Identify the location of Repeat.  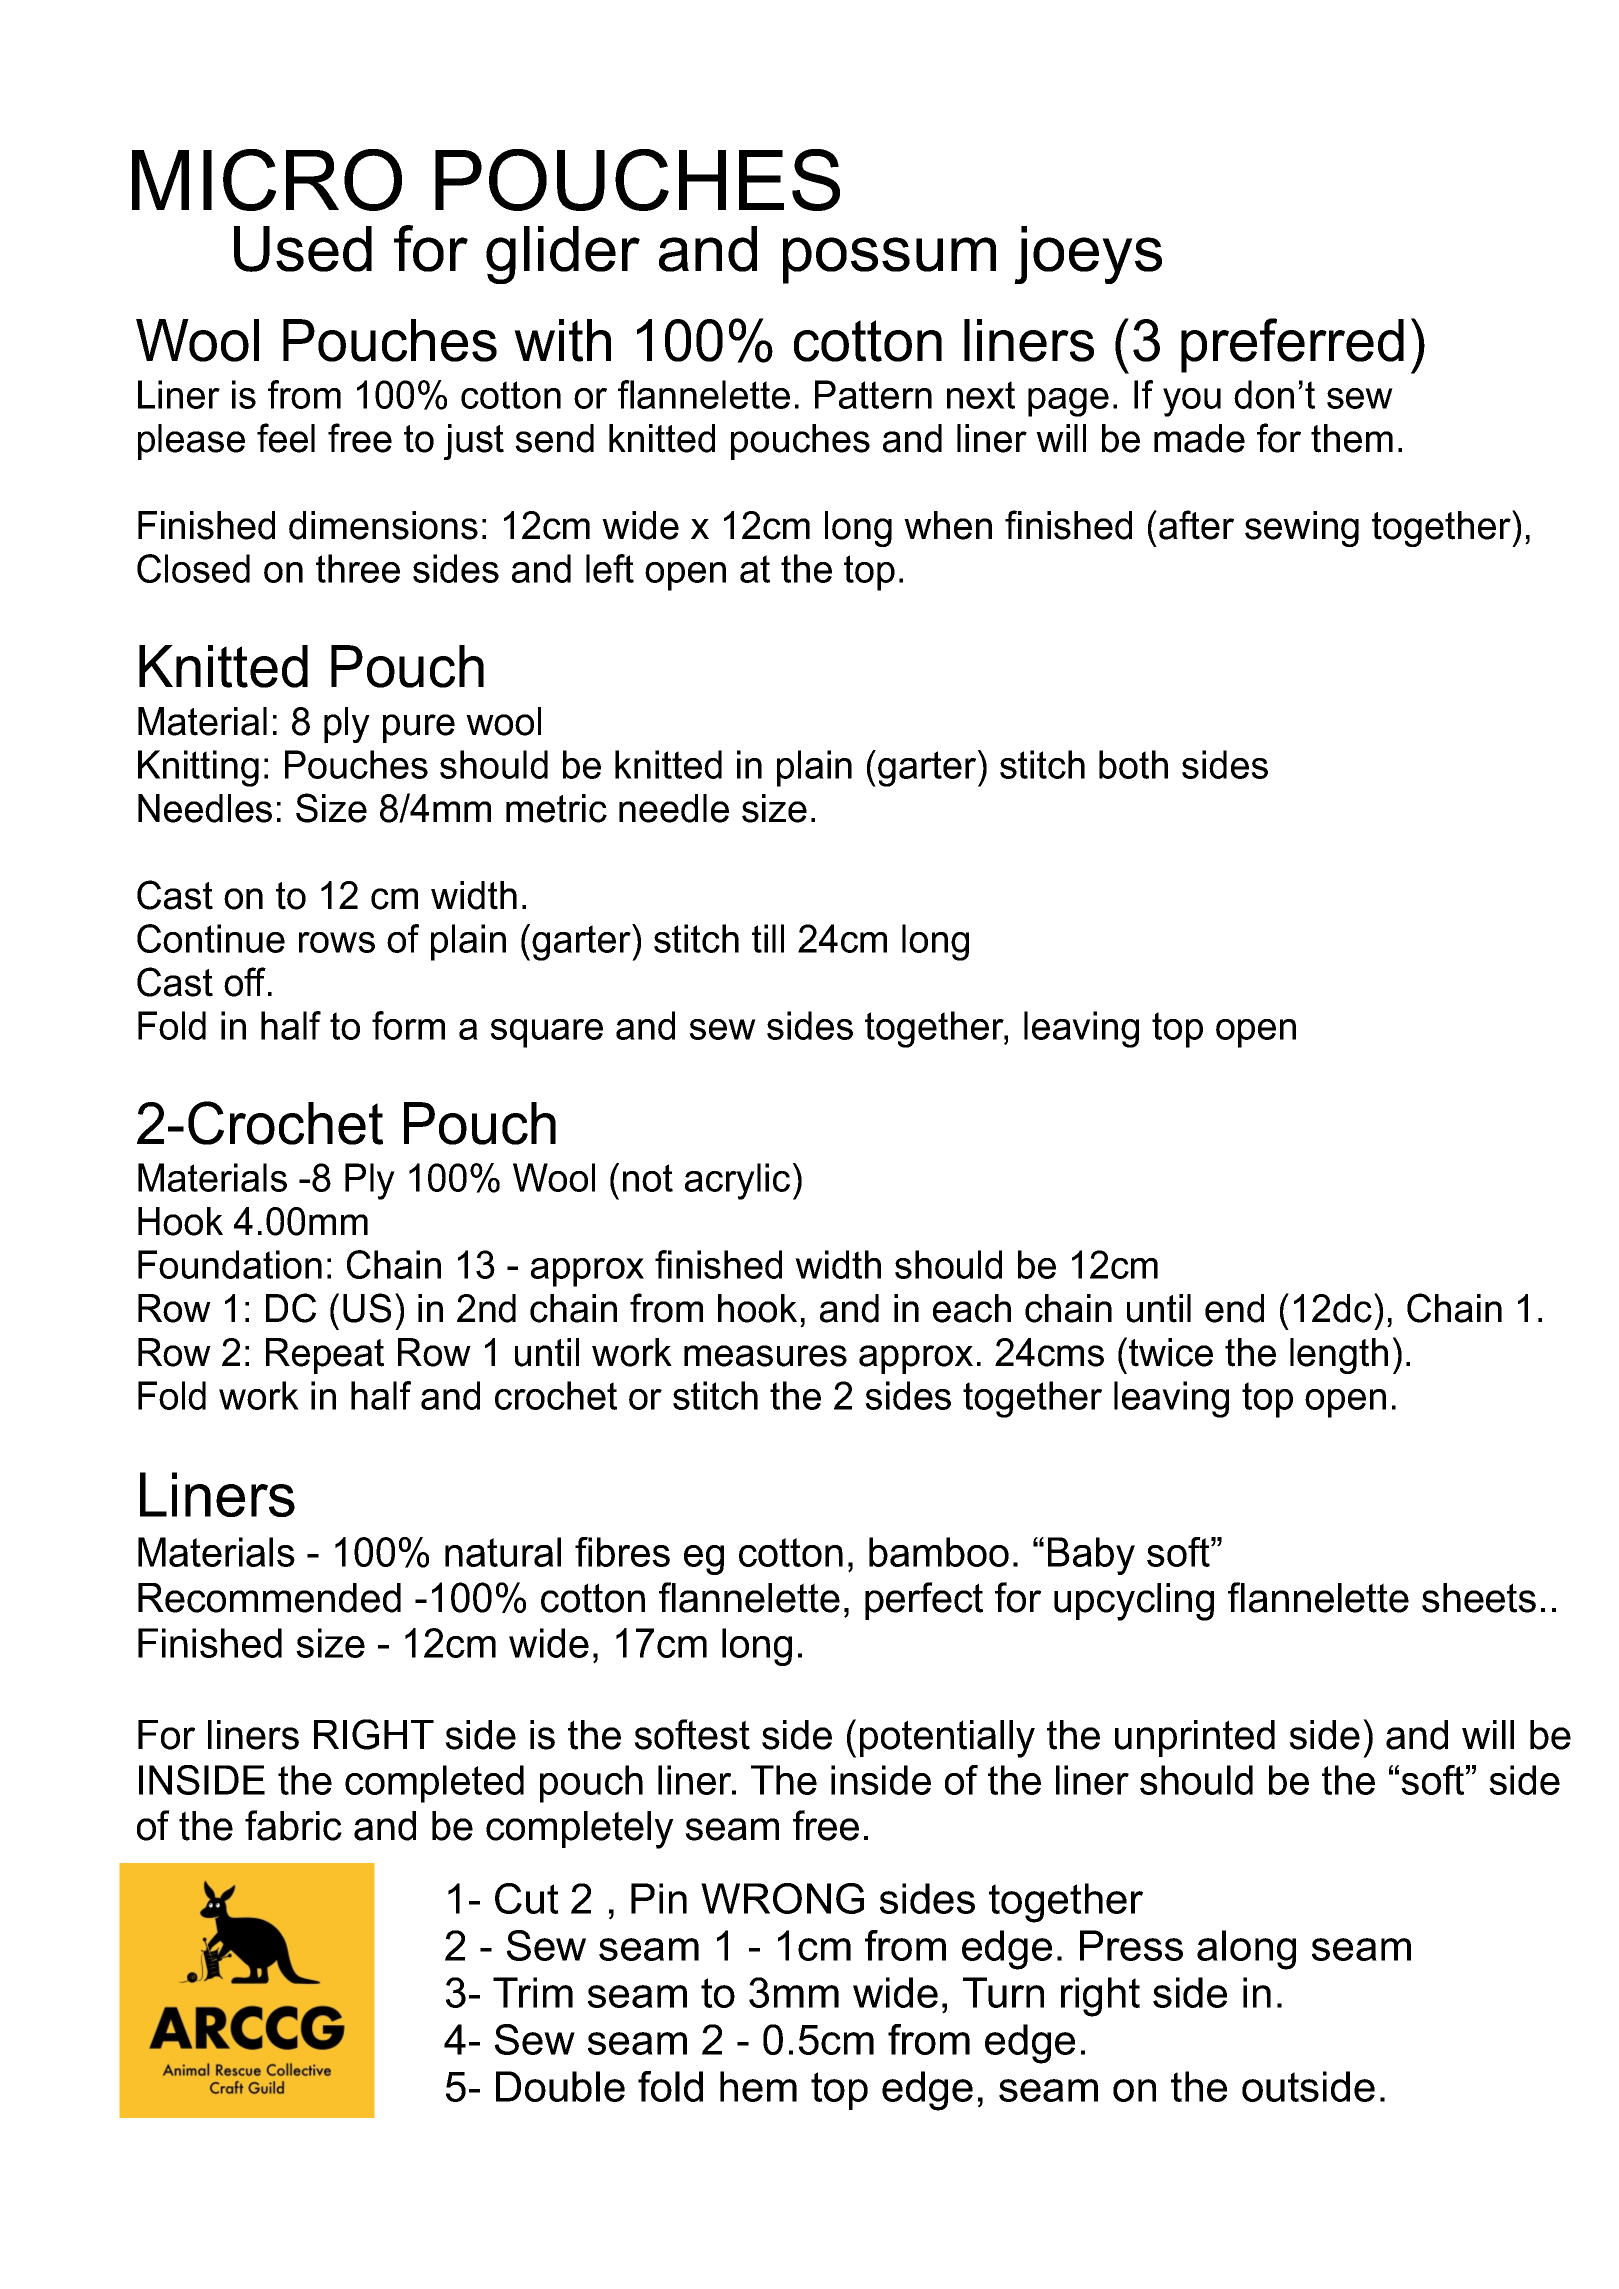
(325, 1356).
